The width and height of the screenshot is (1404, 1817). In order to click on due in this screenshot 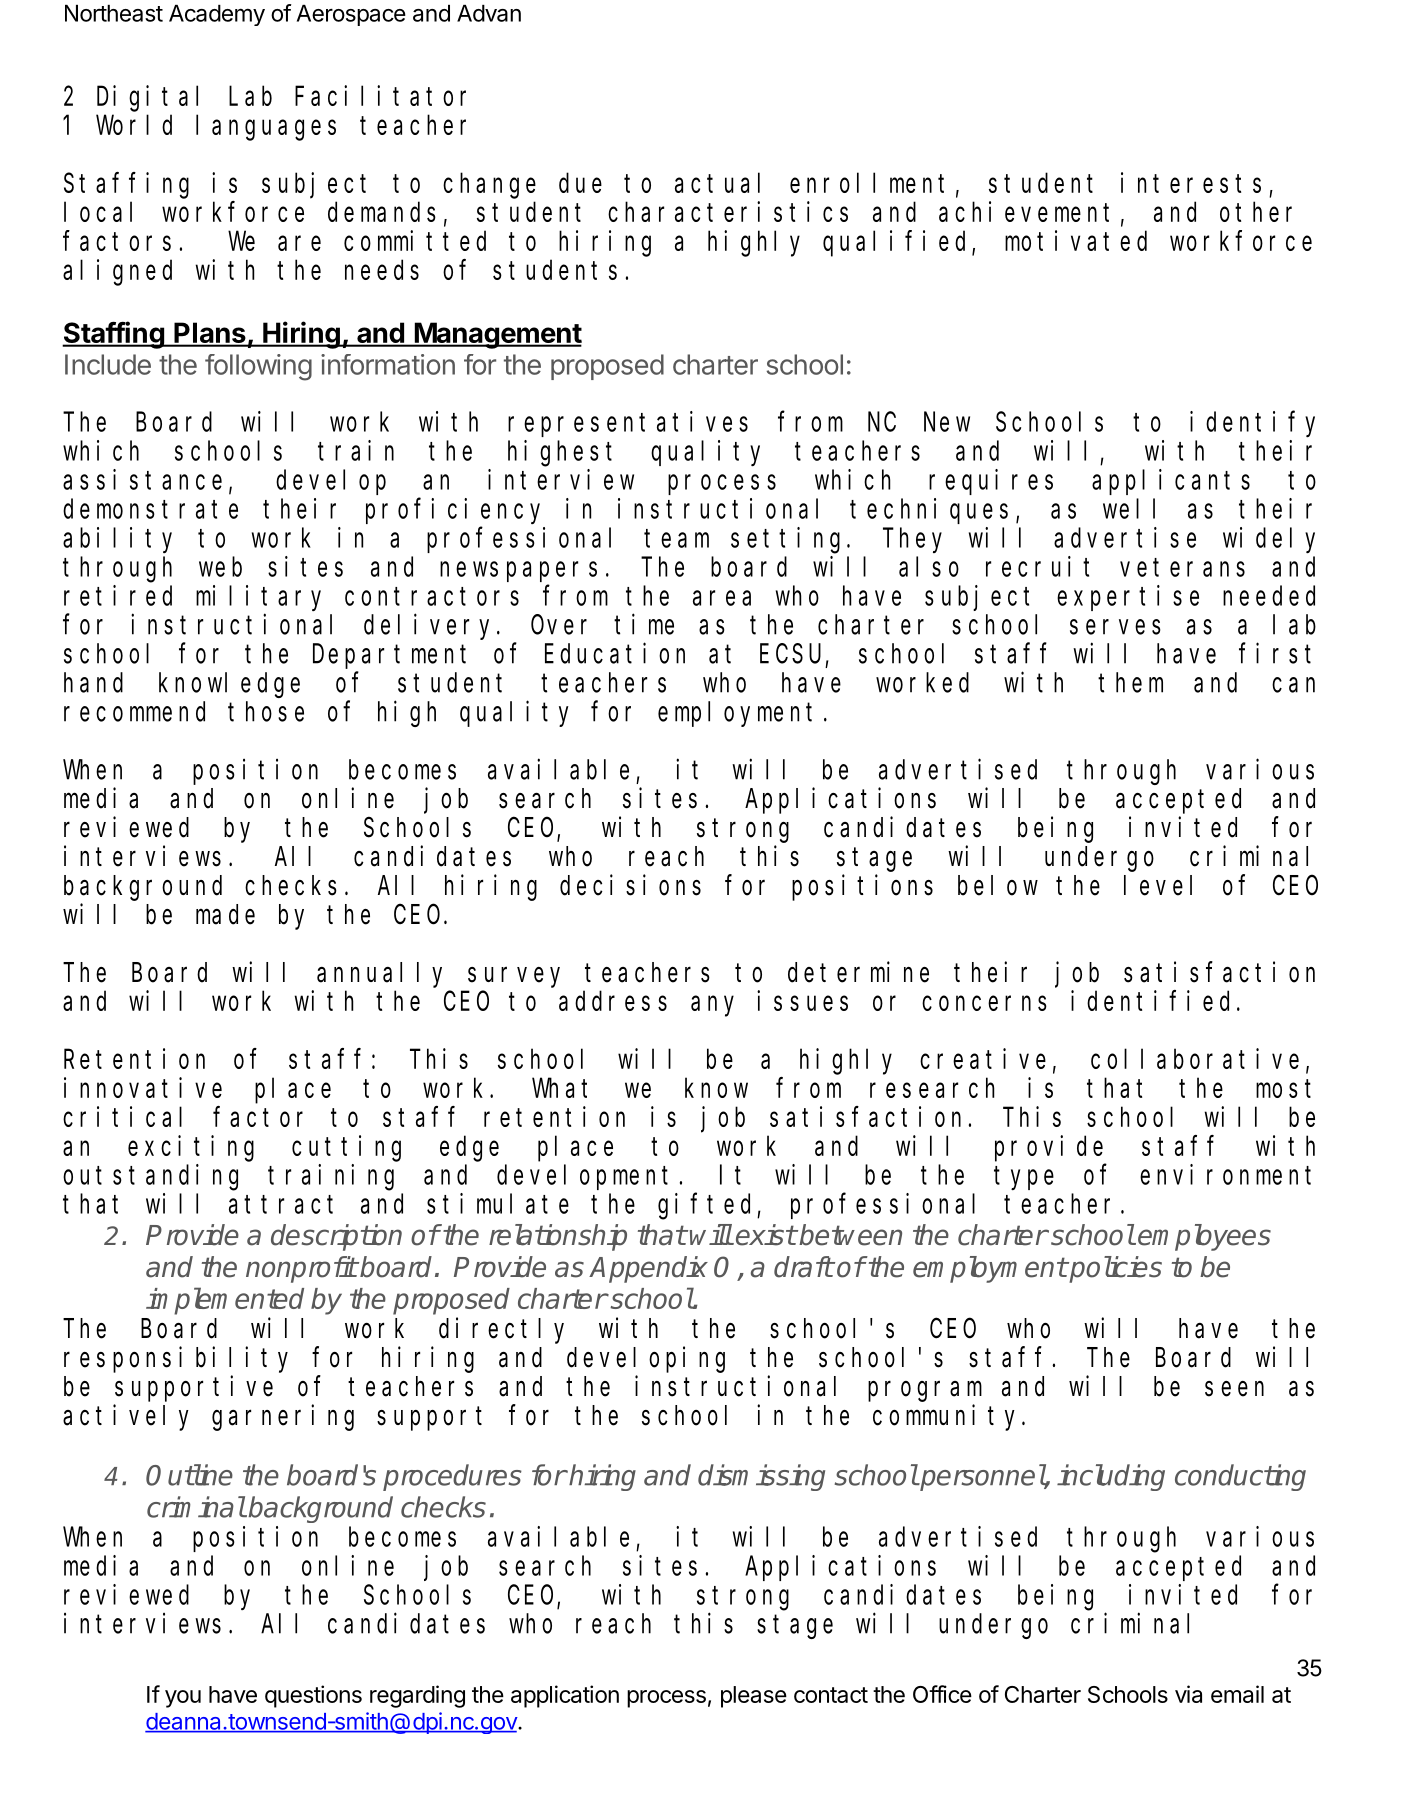, I will do `click(580, 183)`.
